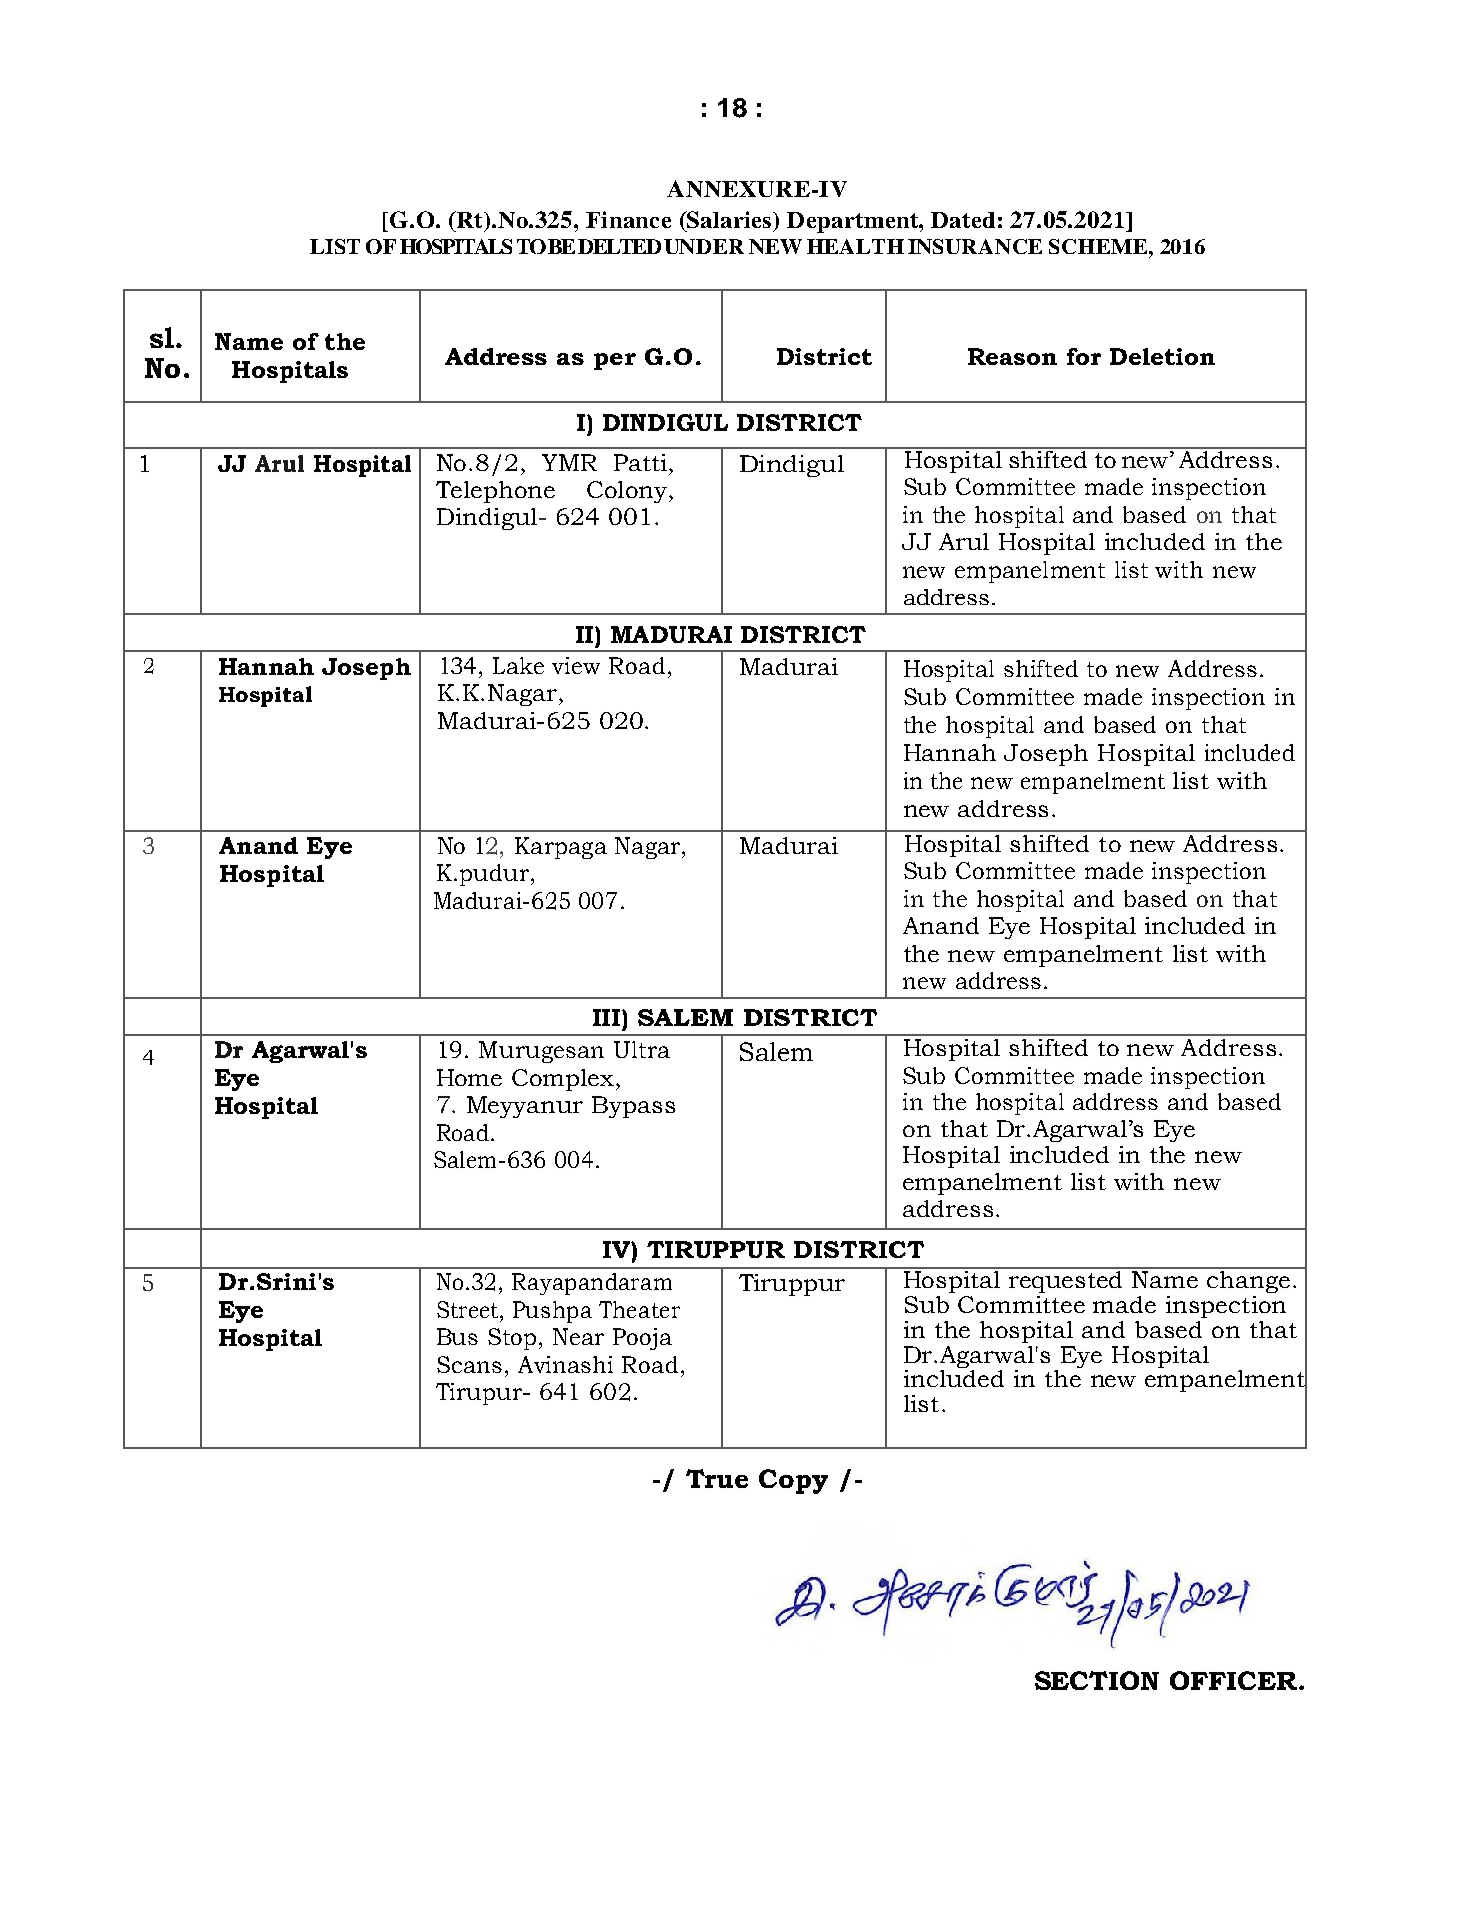  What do you see at coordinates (578, 1336) in the page?
I see `Near` at bounding box center [578, 1336].
